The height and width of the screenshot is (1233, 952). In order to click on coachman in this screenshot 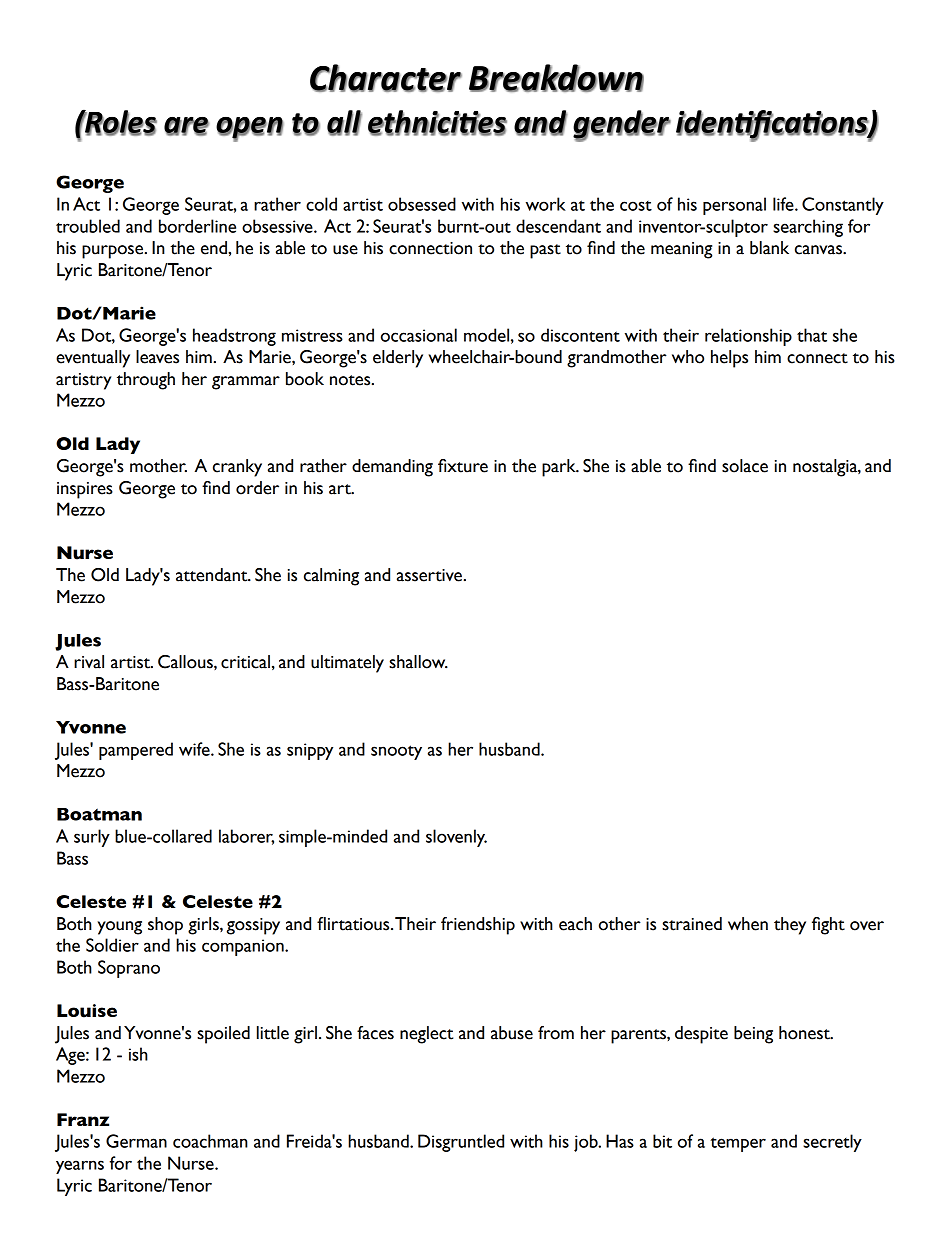, I will do `click(210, 1141)`.
